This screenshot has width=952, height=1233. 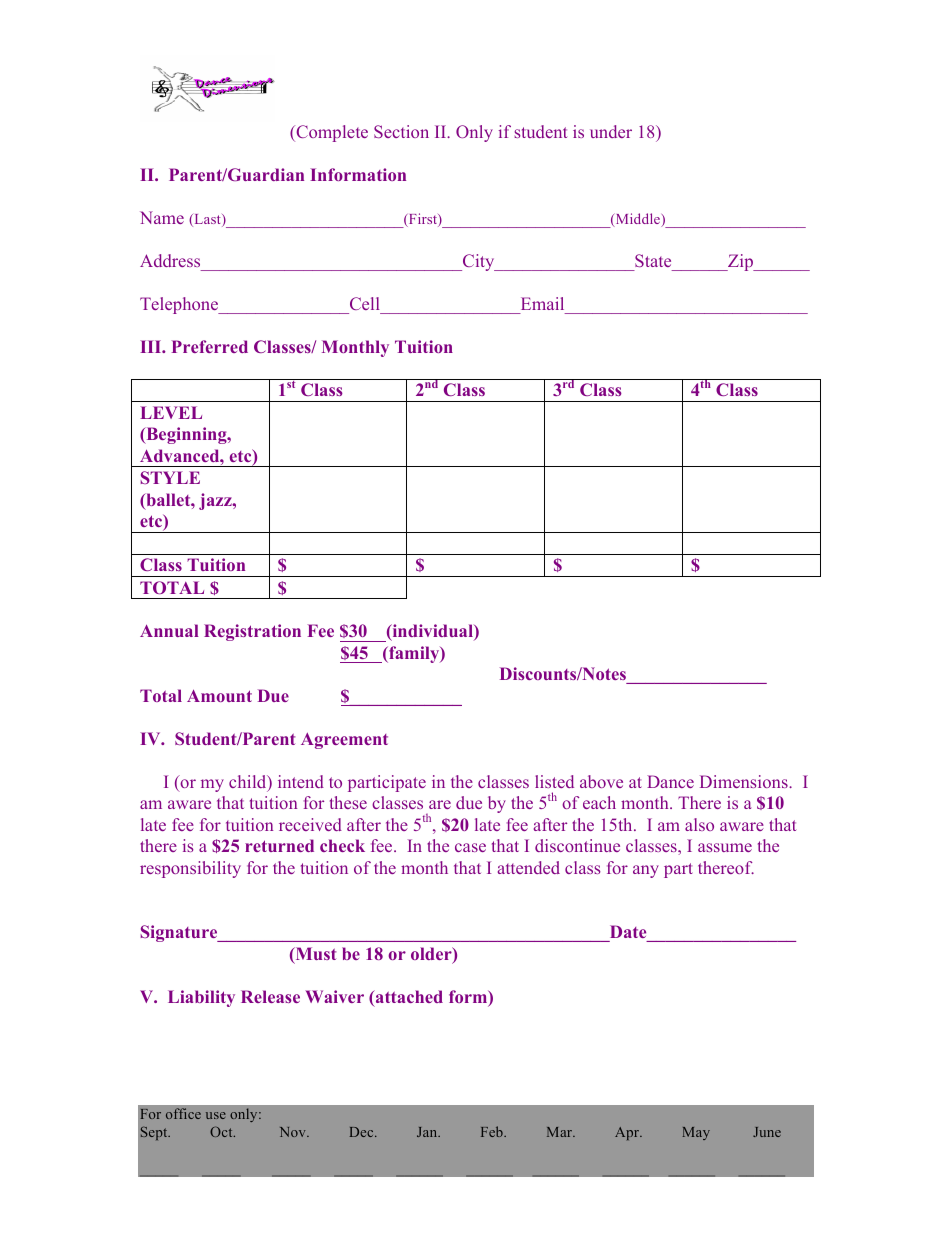 I want to click on Feb, so click(x=493, y=1131).
